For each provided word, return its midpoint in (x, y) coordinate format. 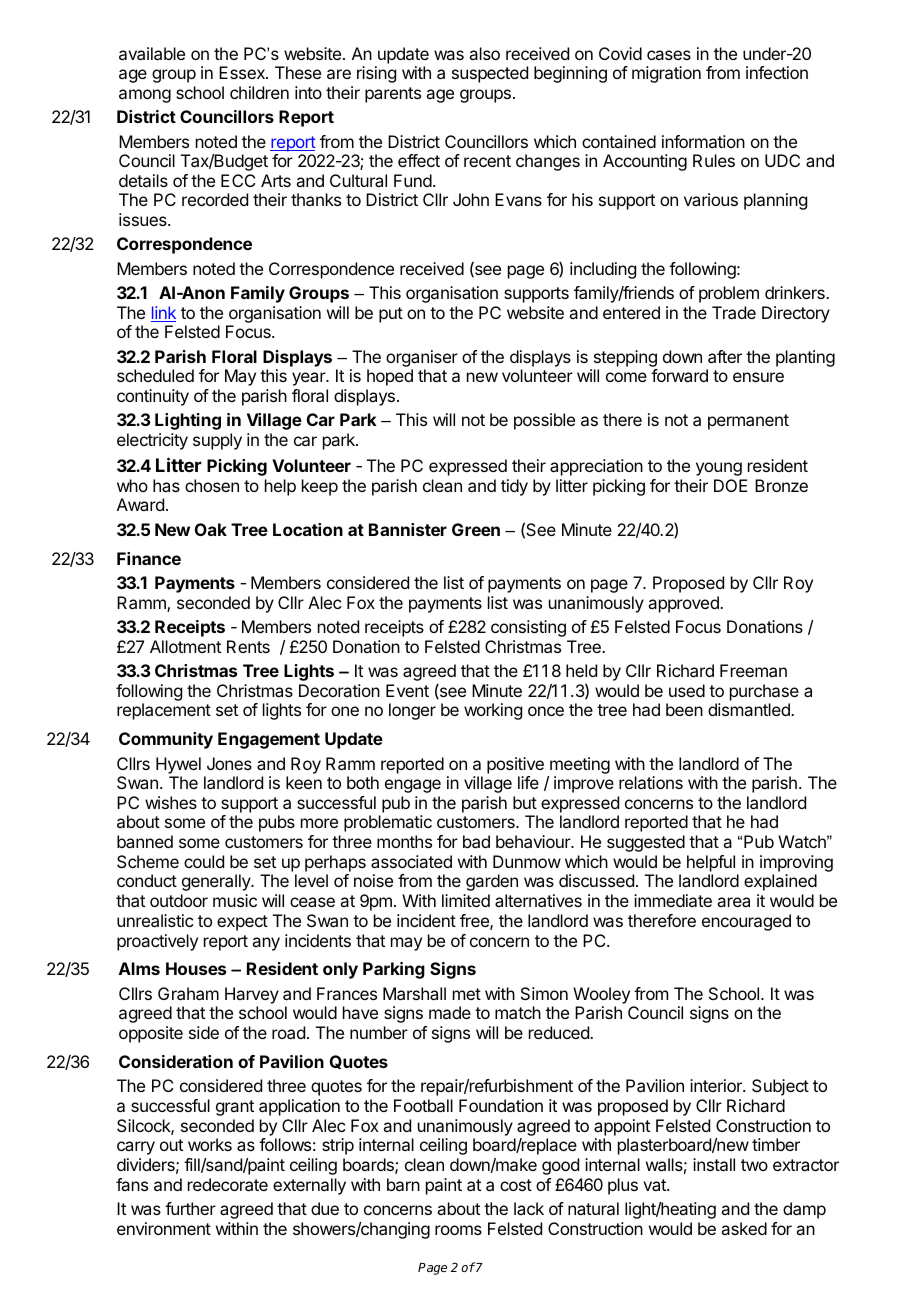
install (714, 1164)
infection (777, 72)
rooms (458, 1230)
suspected (490, 74)
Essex (243, 72)
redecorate (228, 1184)
